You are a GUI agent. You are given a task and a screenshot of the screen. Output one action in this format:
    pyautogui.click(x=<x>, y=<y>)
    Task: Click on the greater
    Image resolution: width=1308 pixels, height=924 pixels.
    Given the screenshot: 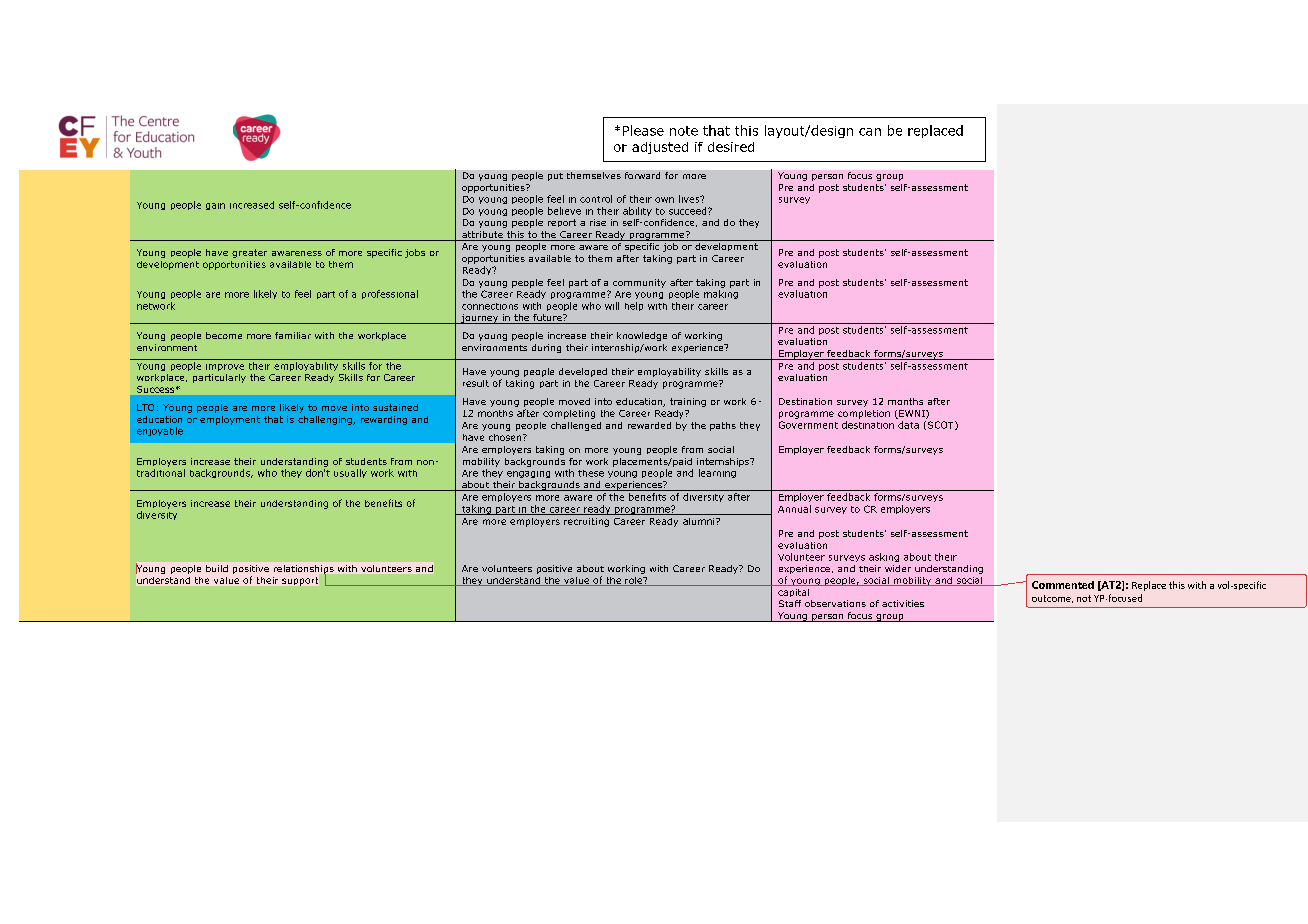 What is the action you would take?
    pyautogui.click(x=249, y=253)
